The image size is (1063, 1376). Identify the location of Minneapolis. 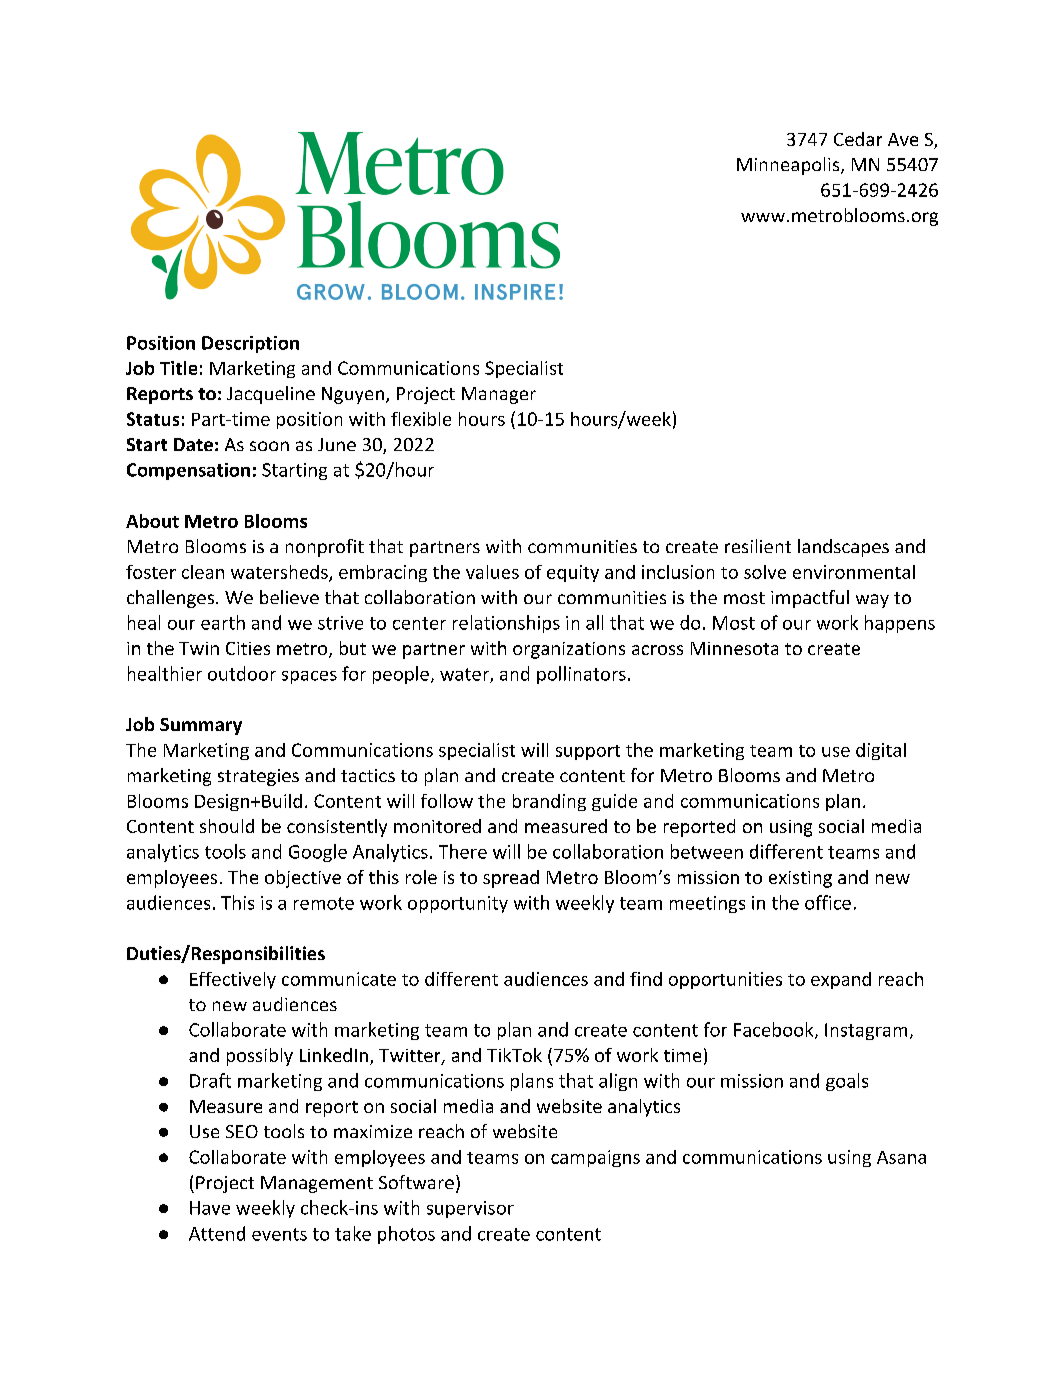
(789, 166).
